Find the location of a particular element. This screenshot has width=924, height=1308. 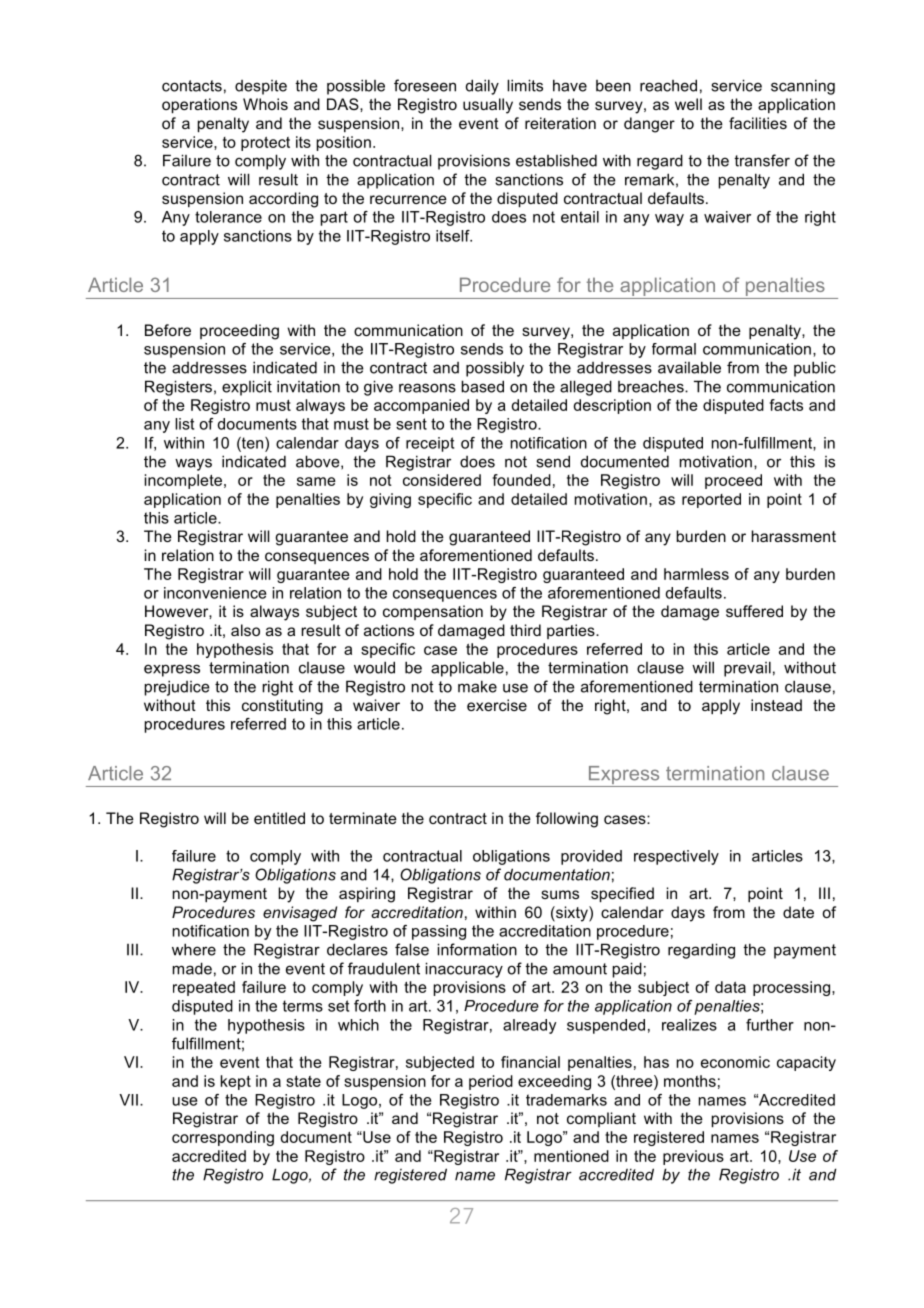

facilities is located at coordinates (758, 123).
